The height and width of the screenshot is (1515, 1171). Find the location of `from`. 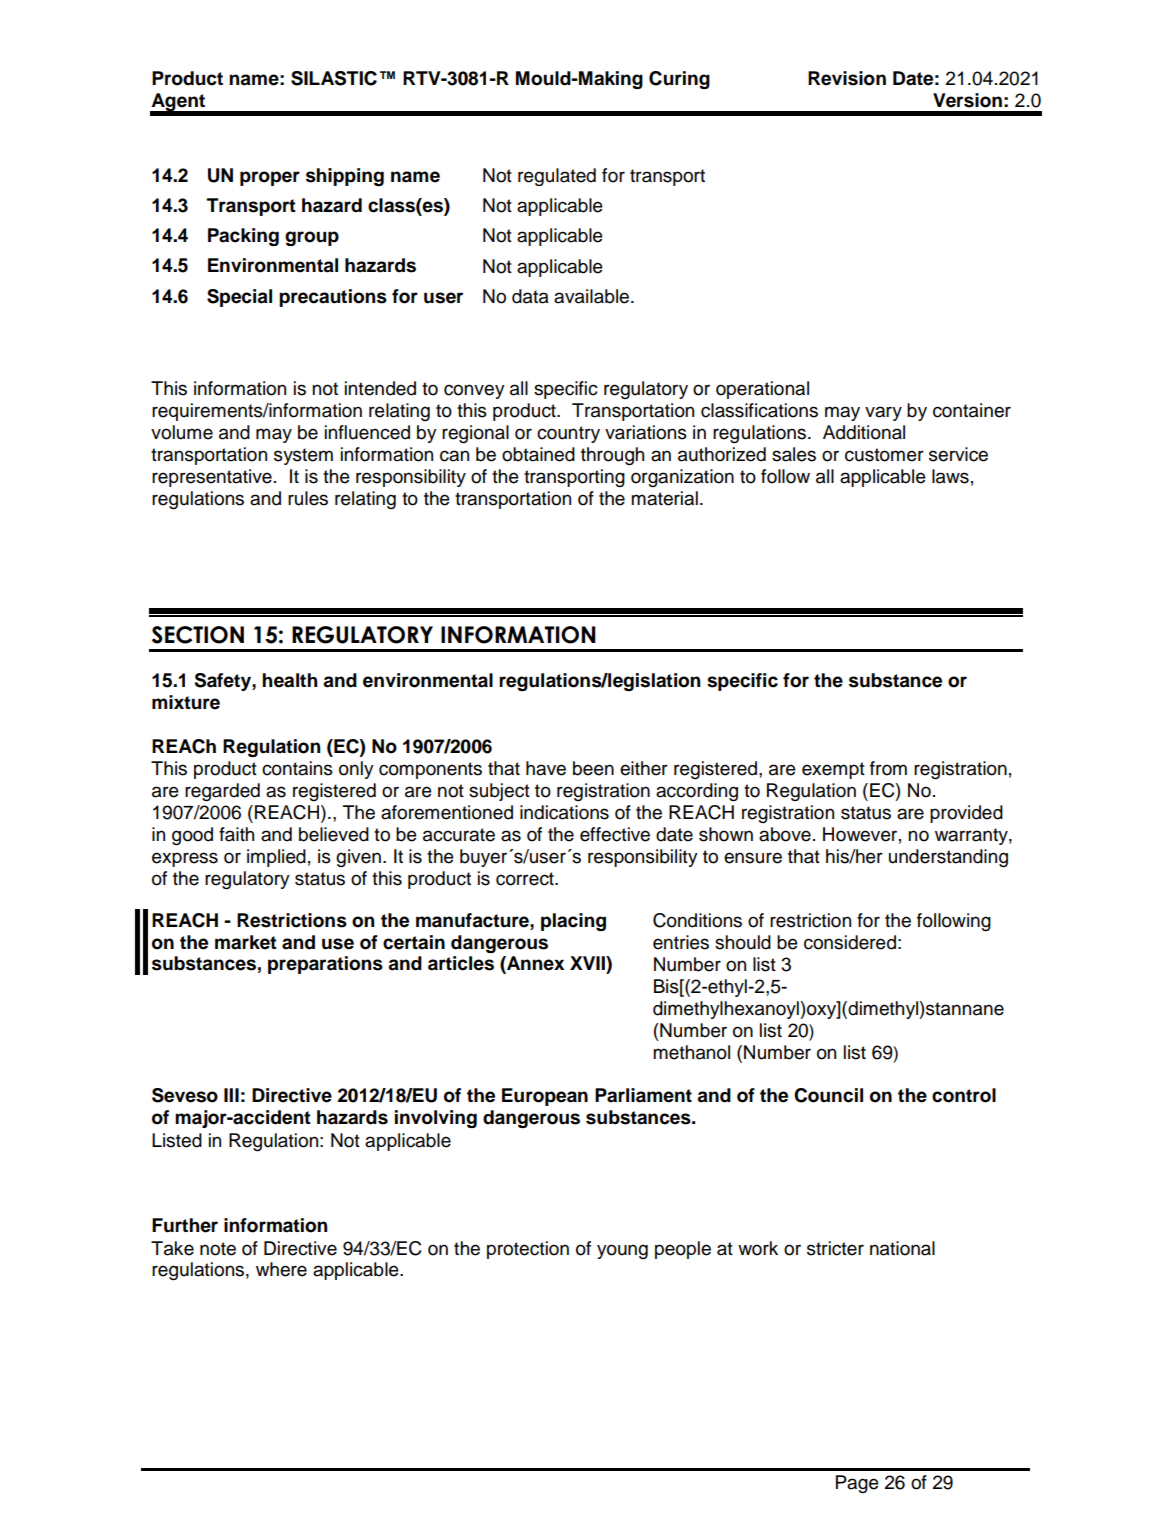

from is located at coordinates (888, 768).
